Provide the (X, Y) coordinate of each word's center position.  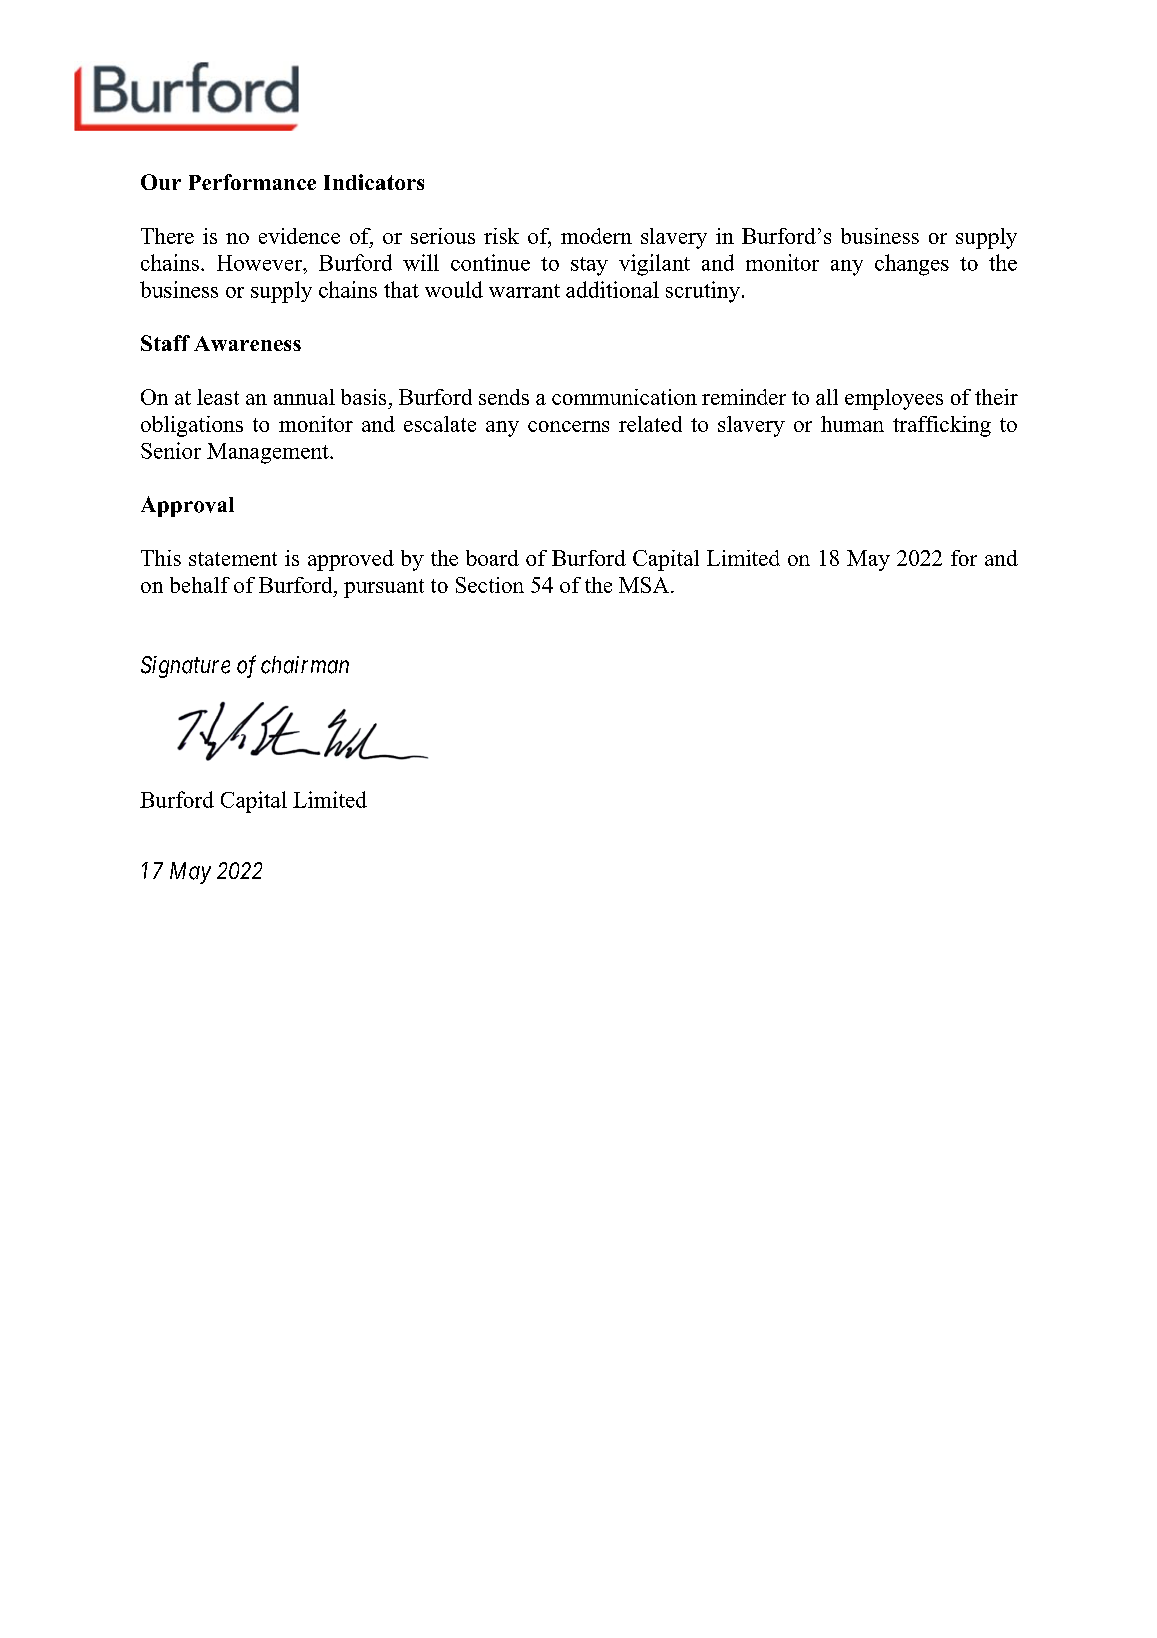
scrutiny (703, 292)
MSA (645, 585)
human (852, 424)
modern (596, 236)
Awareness (247, 343)
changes (912, 265)
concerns (568, 426)
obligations (192, 426)
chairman (305, 665)
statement (233, 559)
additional (612, 289)
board (492, 558)
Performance (252, 182)
